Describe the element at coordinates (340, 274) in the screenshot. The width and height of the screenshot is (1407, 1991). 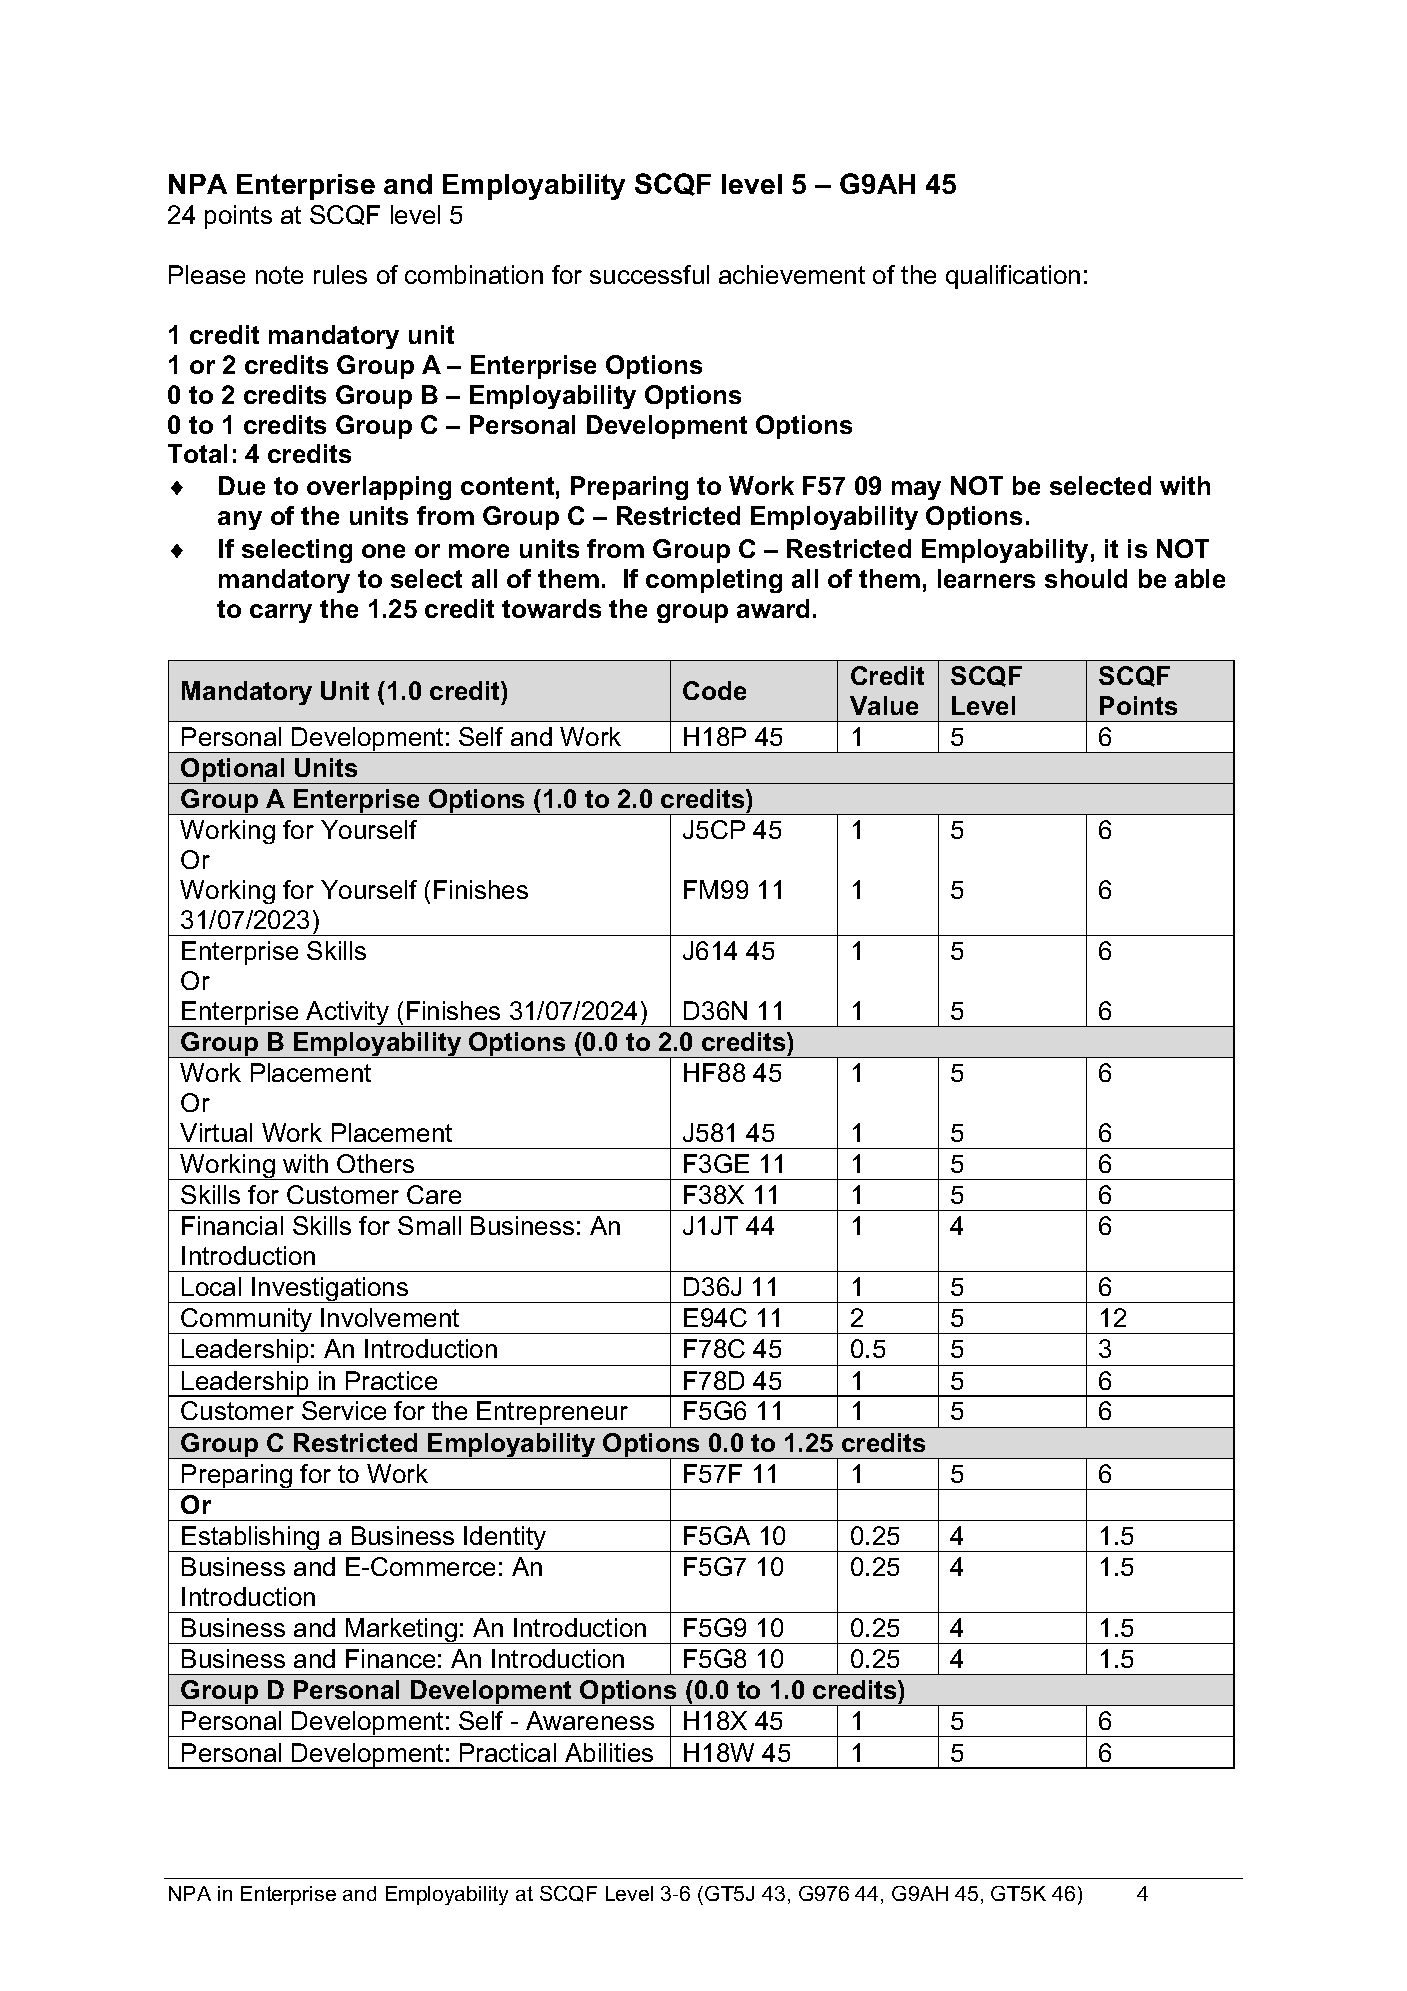
I see `rules` at that location.
